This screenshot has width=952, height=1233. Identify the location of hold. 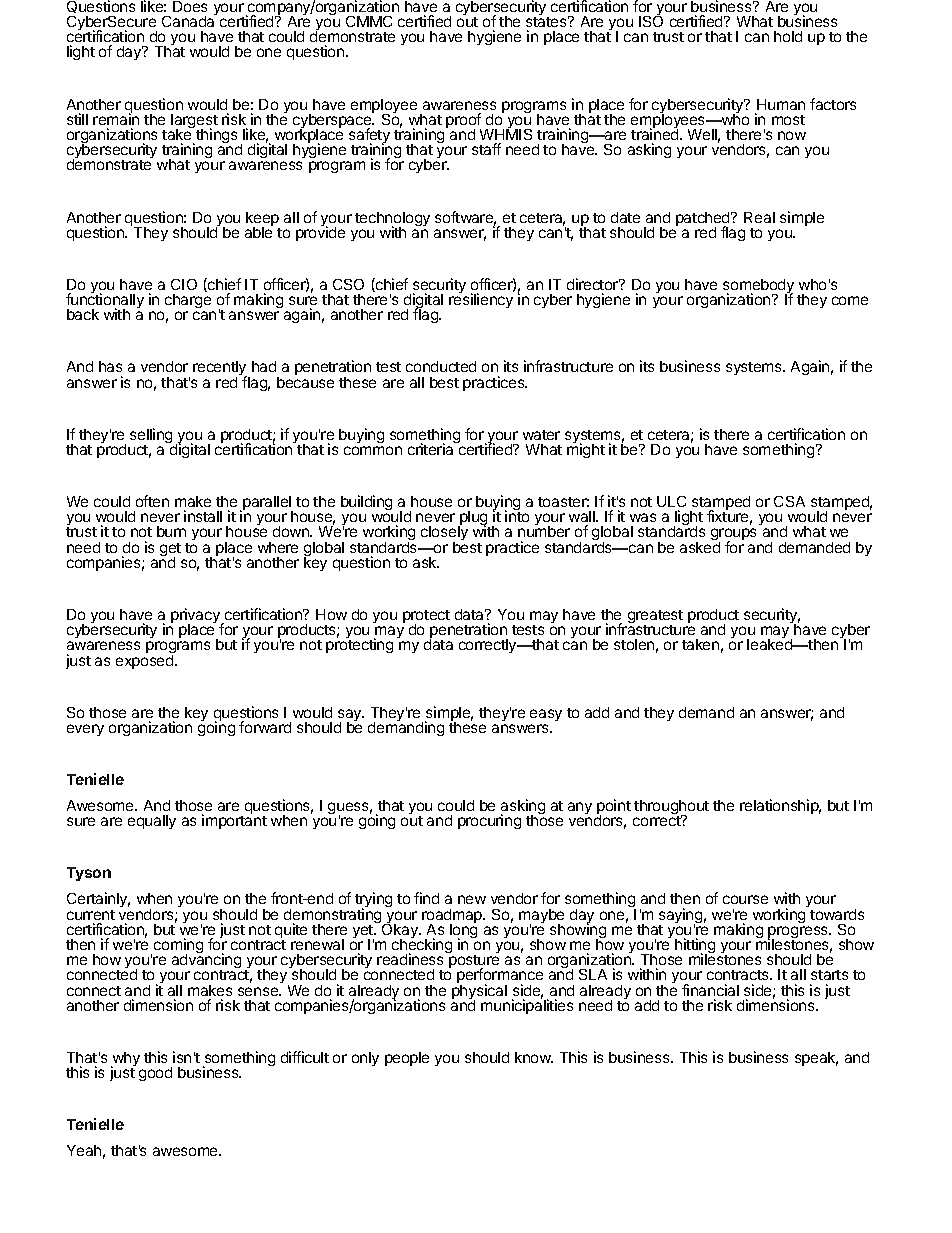
(788, 36).
